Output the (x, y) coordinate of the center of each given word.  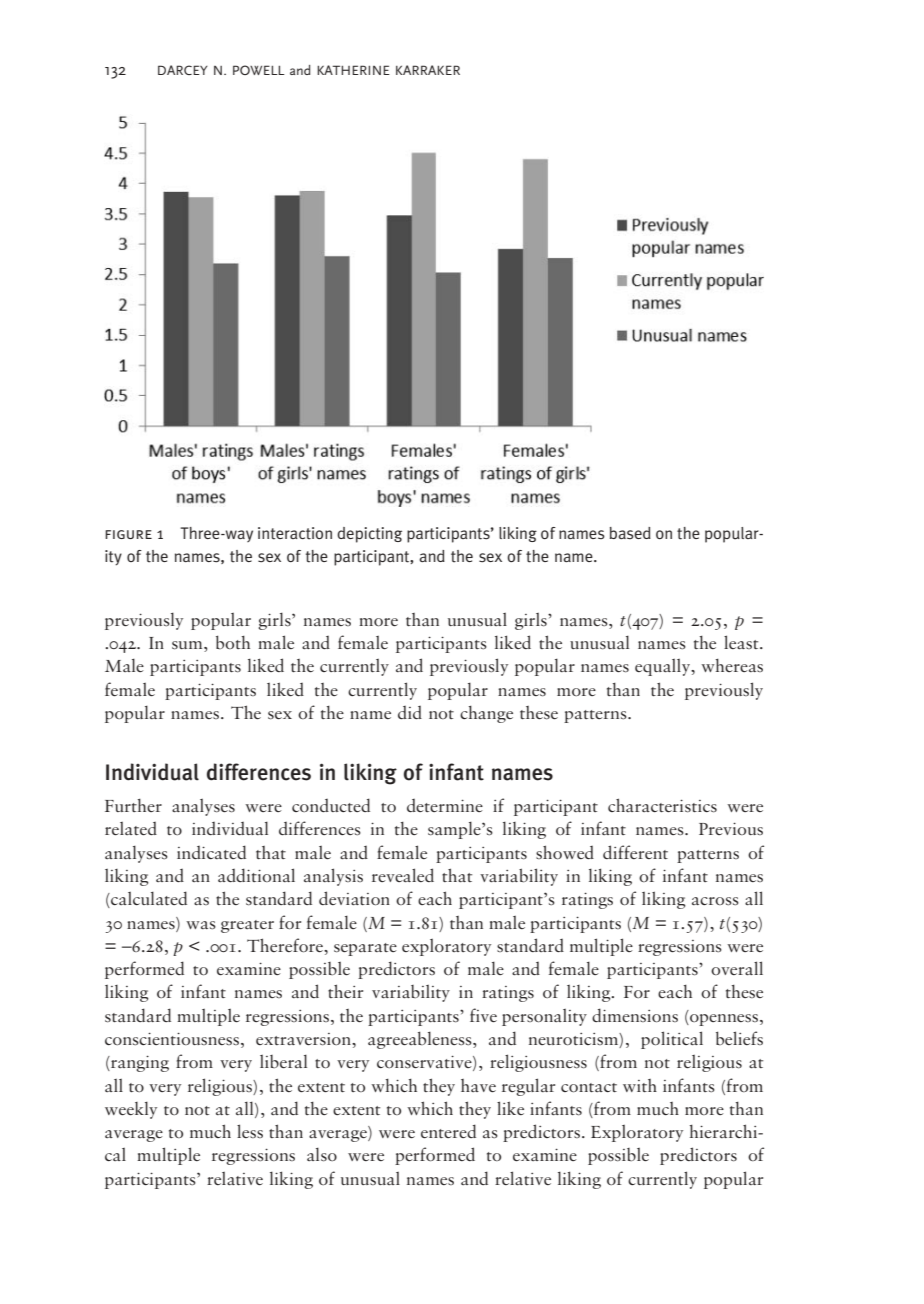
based (630, 533)
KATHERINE (353, 70)
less (250, 1131)
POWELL (259, 70)
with (640, 1085)
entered (448, 1131)
